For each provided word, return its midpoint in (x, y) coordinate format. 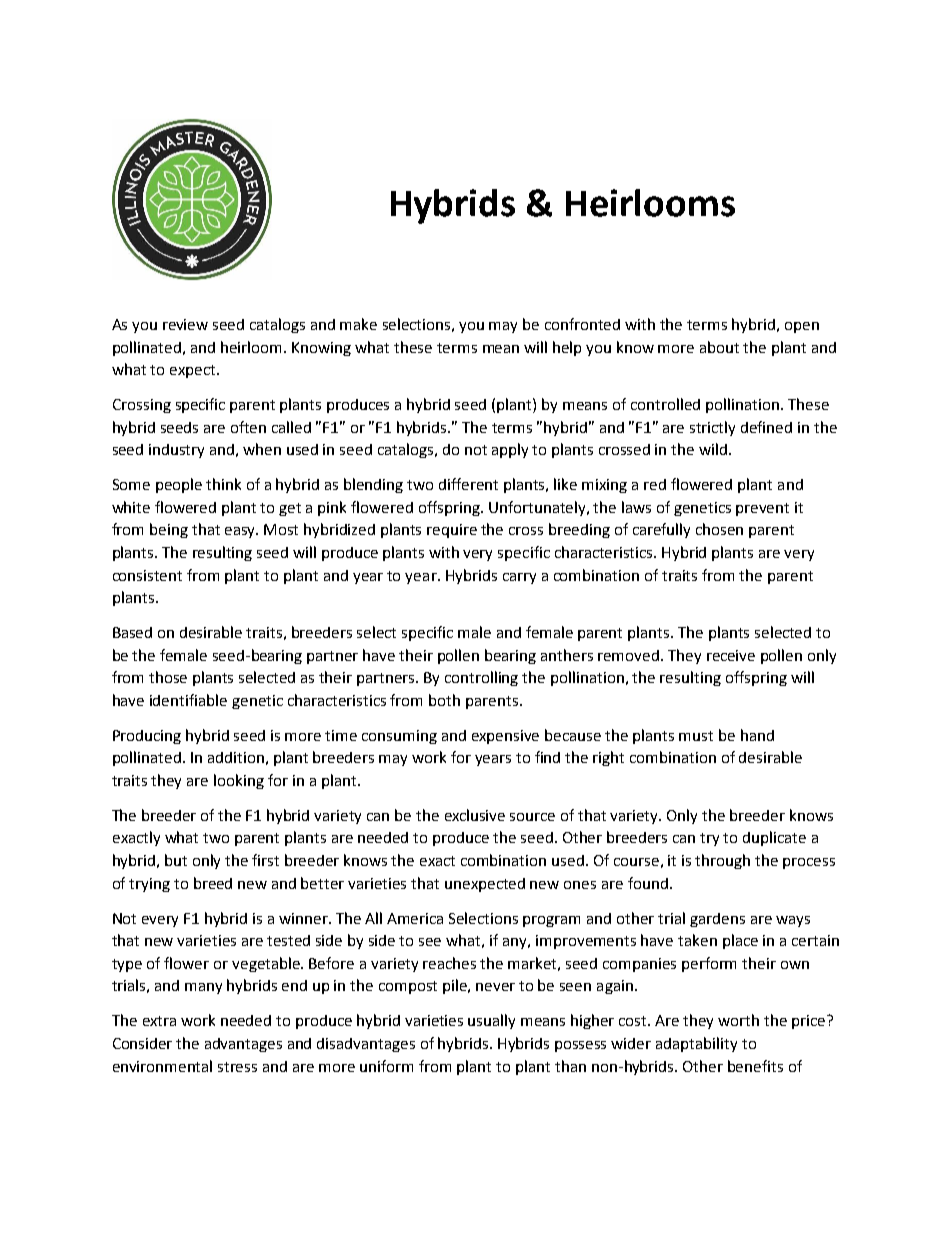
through (722, 861)
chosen (719, 529)
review (185, 324)
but (176, 860)
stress (237, 1067)
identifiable (188, 700)
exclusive (475, 815)
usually (491, 1021)
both (444, 700)
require (452, 531)
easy (241, 532)
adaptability (696, 1044)
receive (731, 655)
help (567, 348)
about (719, 347)
